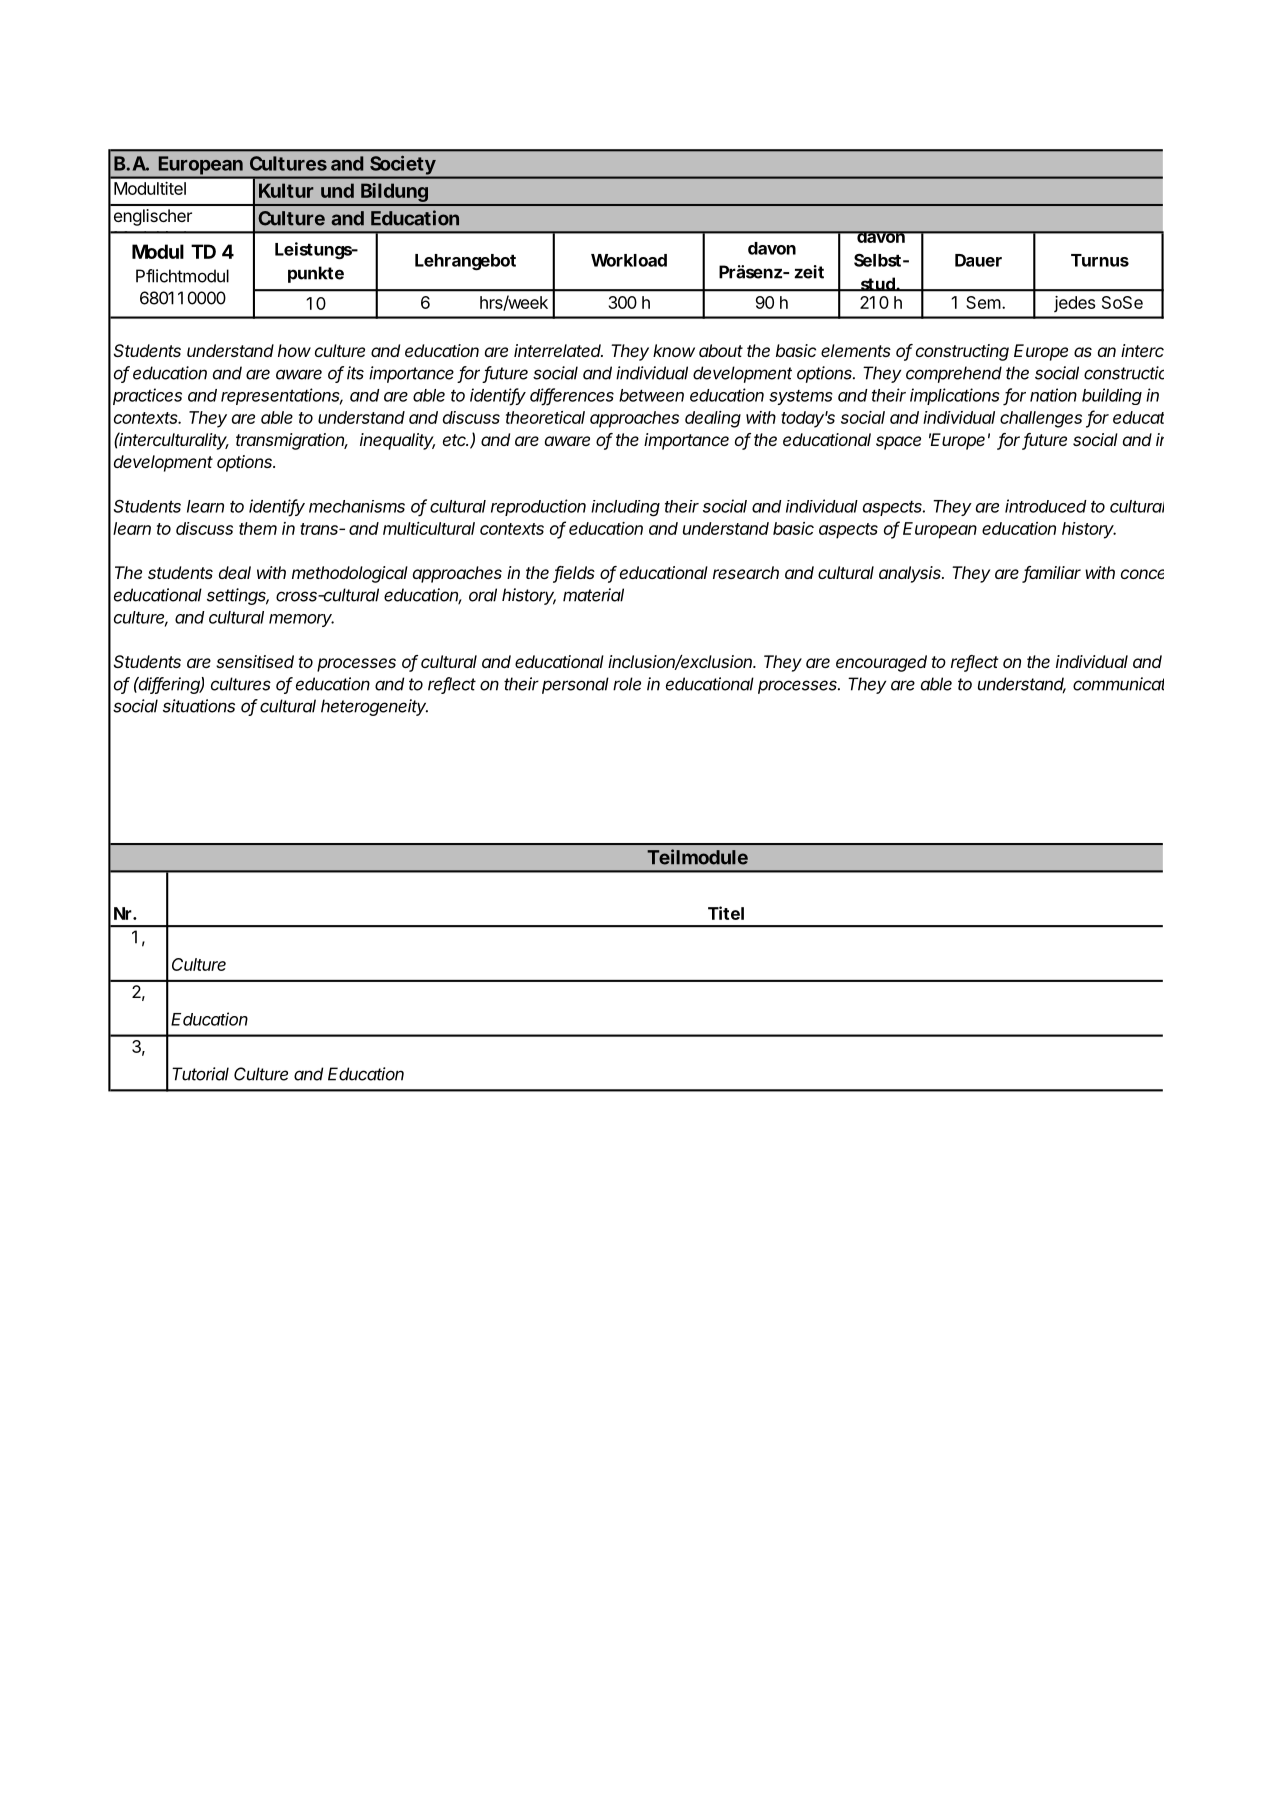 The height and width of the document is (1811, 1280). I want to click on know, so click(674, 350).
